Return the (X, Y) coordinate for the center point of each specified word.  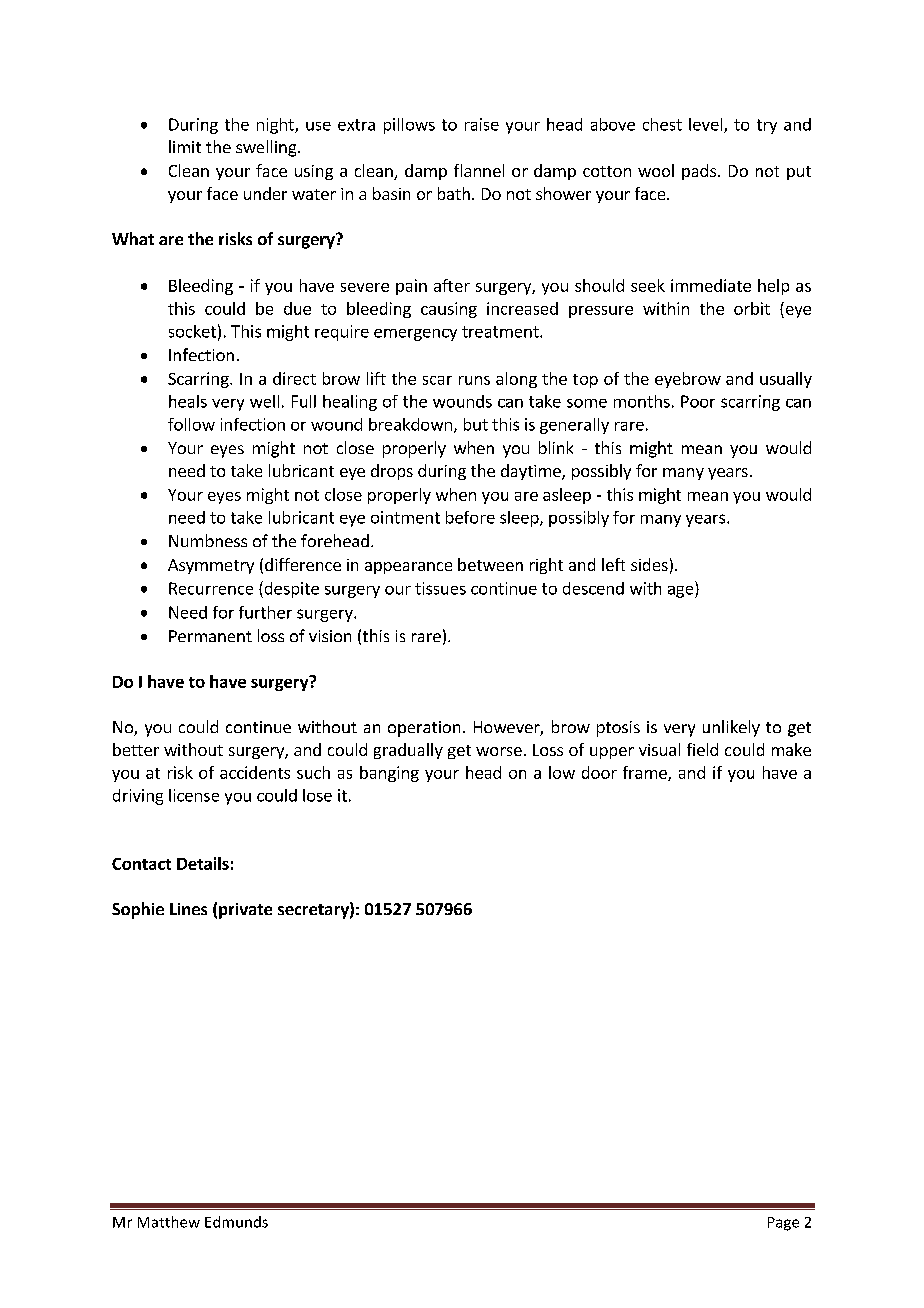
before (470, 517)
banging (389, 774)
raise (482, 124)
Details (203, 863)
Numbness (208, 540)
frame (646, 773)
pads (699, 172)
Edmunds (236, 1222)
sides (649, 564)
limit (185, 146)
